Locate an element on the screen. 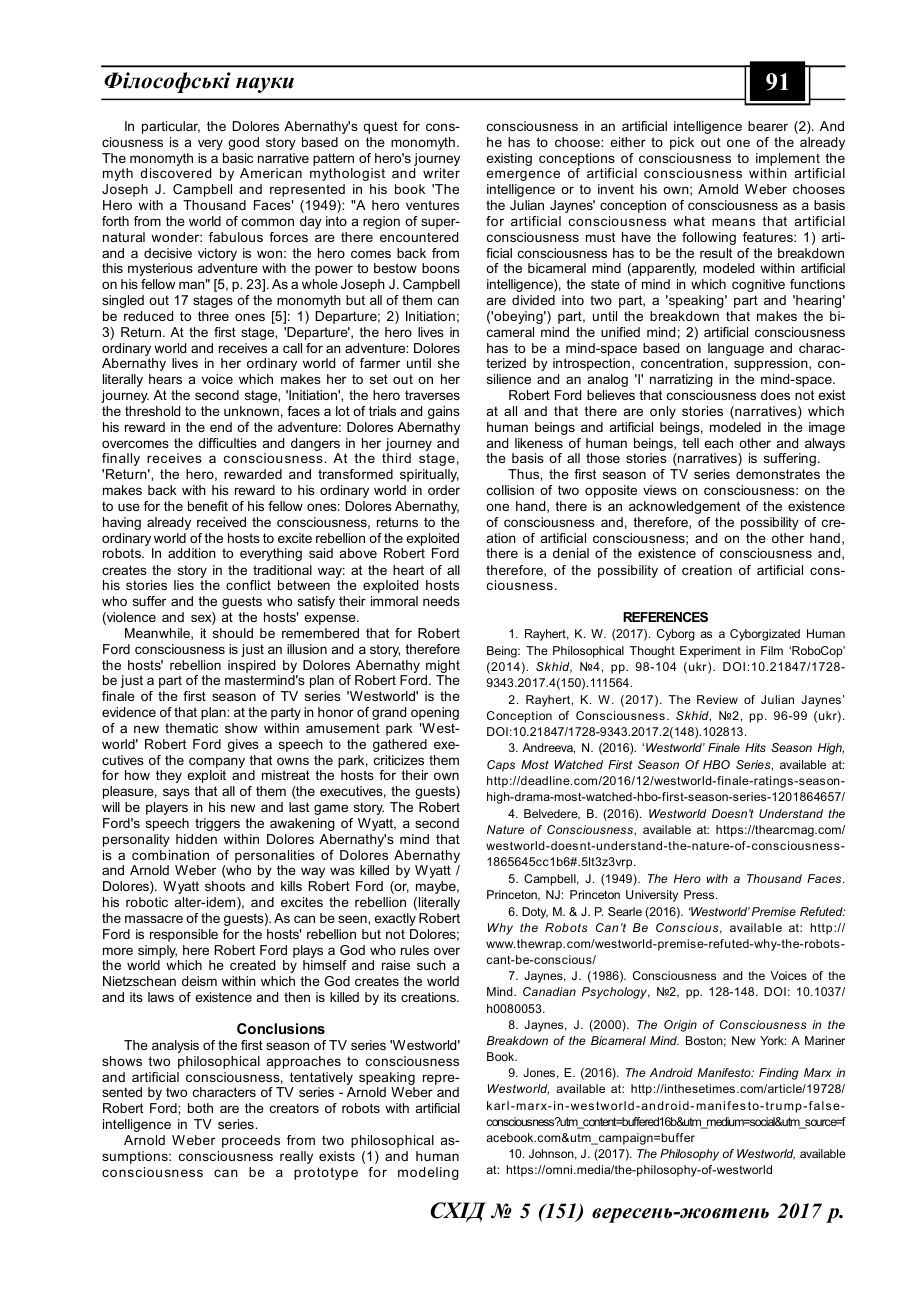  might is located at coordinates (443, 666).
